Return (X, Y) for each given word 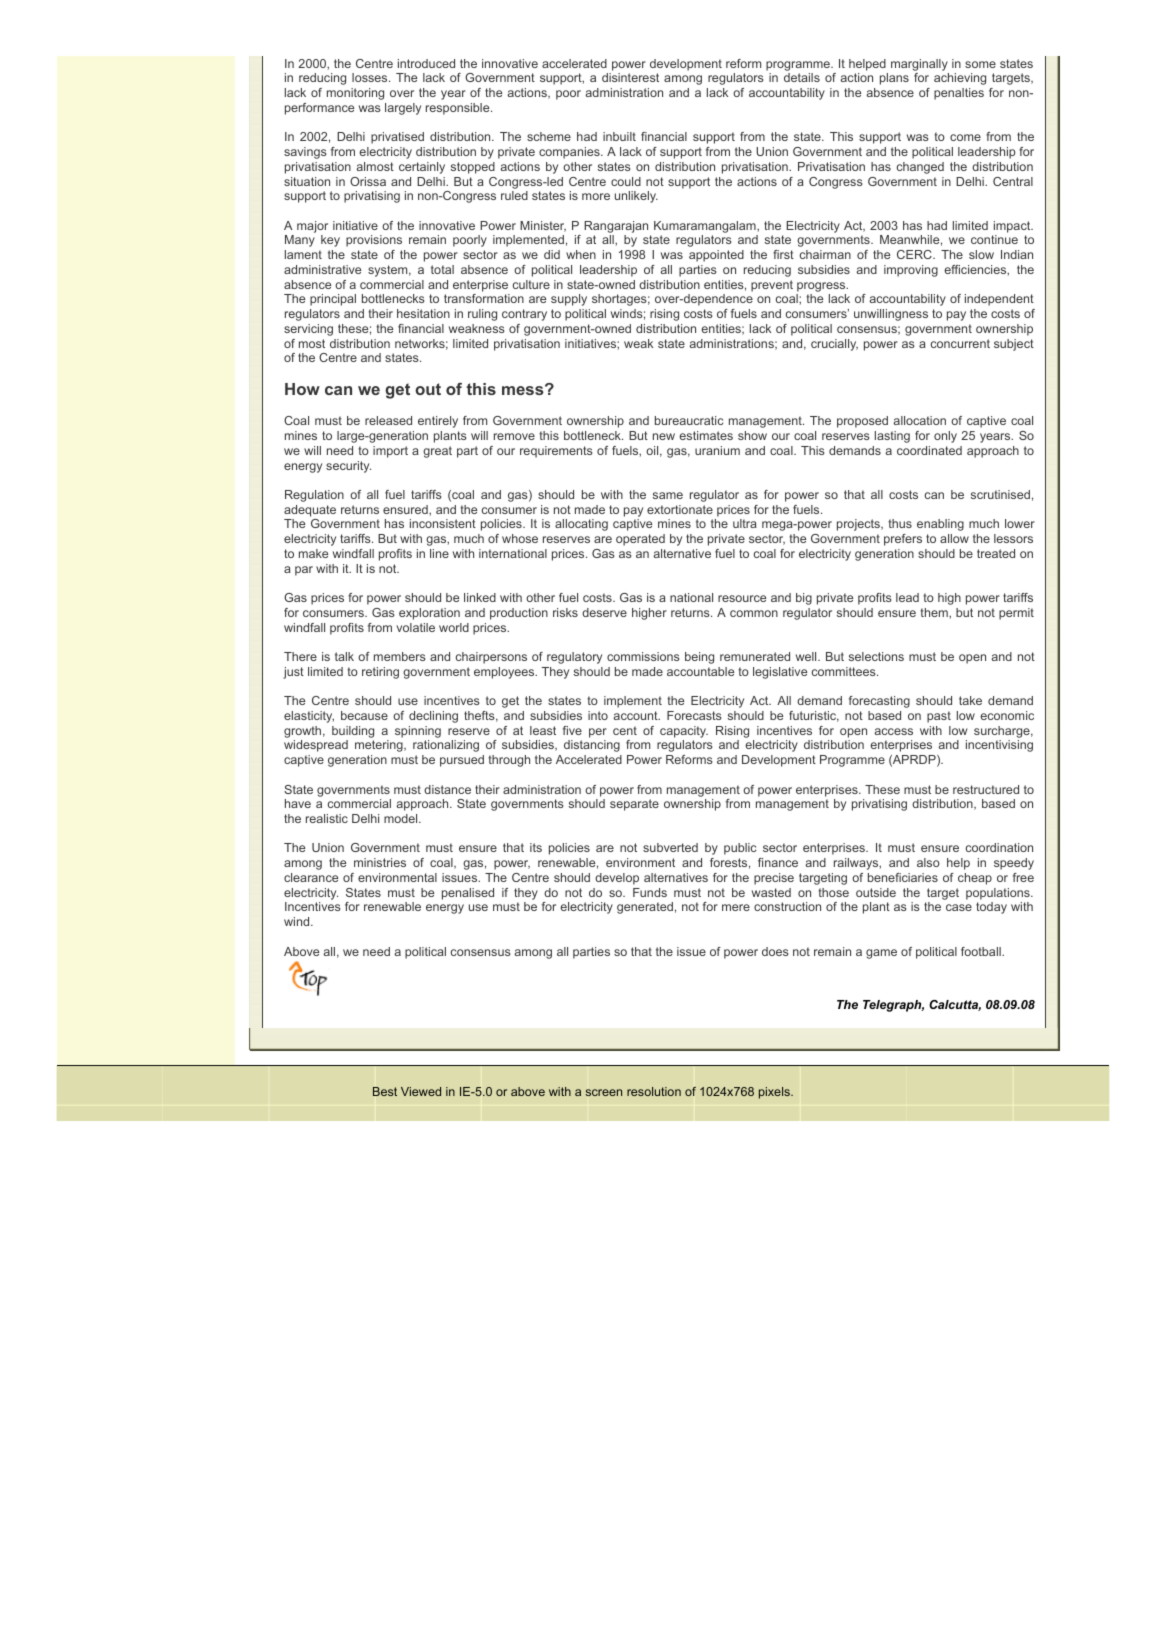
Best (385, 1091)
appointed (716, 256)
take (970, 700)
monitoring (355, 94)
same (668, 495)
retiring (380, 673)
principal (333, 300)
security (348, 467)
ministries (380, 862)
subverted (670, 847)
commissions (643, 656)
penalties (959, 94)
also (928, 862)
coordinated (929, 450)
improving (911, 271)
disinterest (630, 77)
